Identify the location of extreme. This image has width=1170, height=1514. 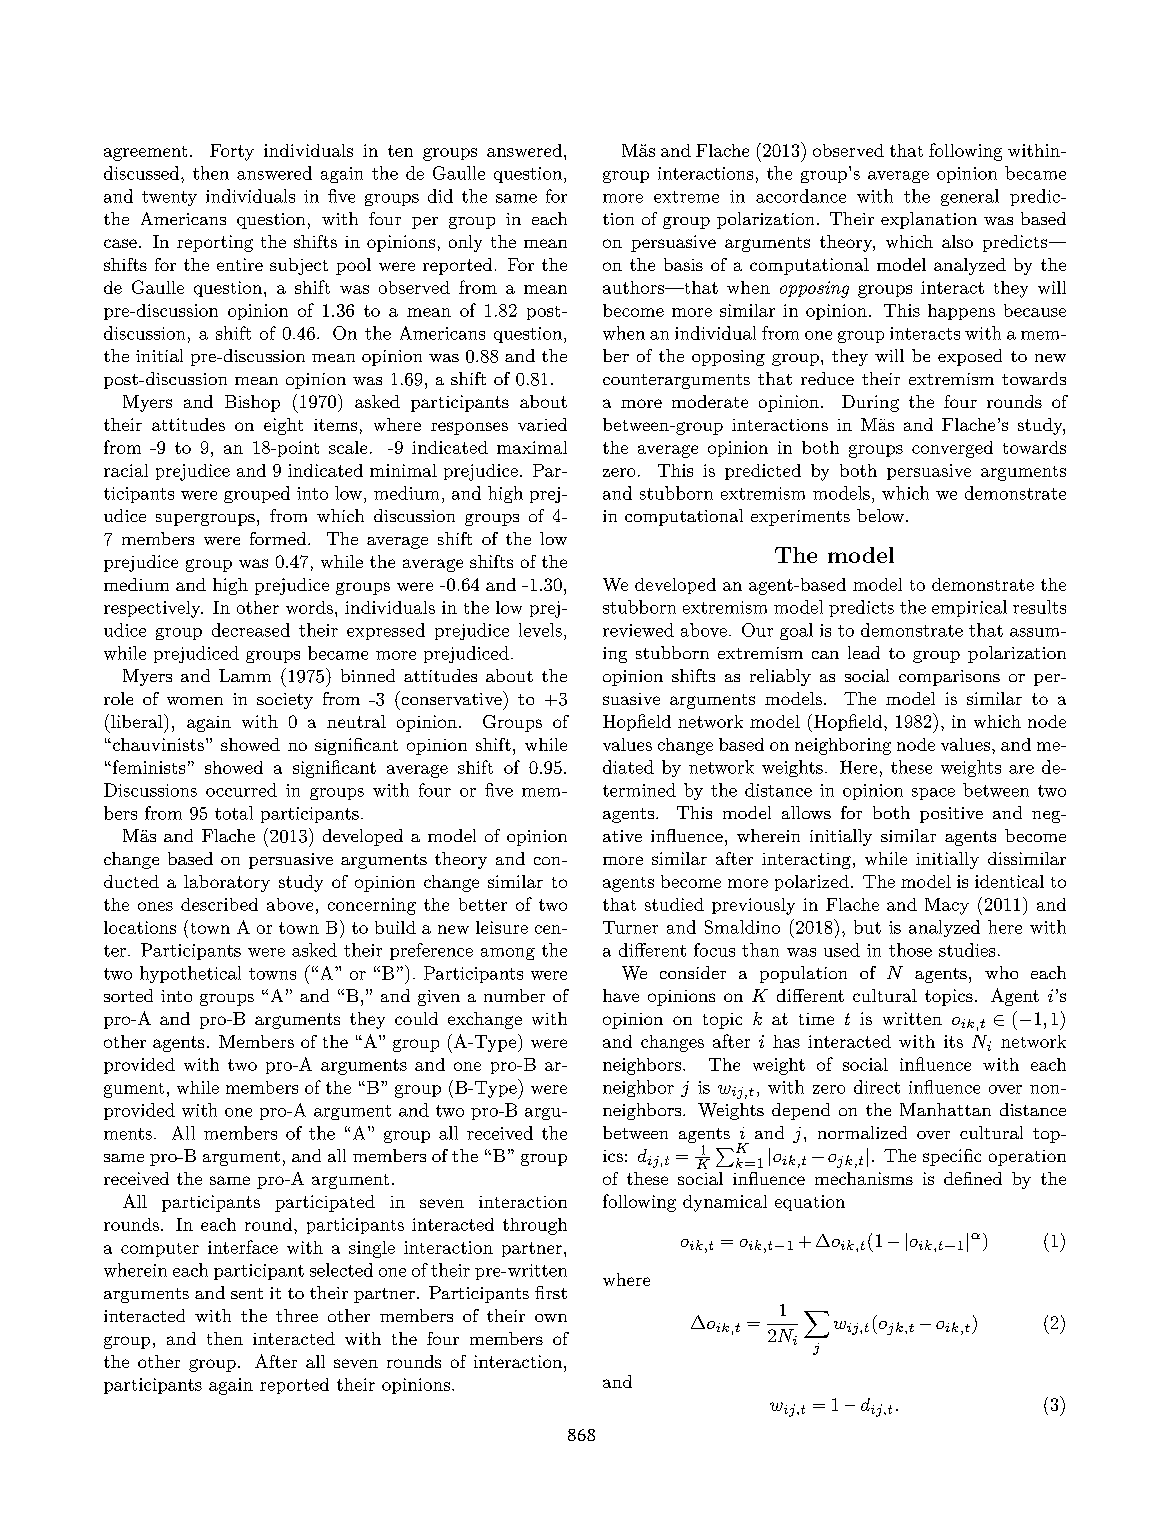
(686, 197).
